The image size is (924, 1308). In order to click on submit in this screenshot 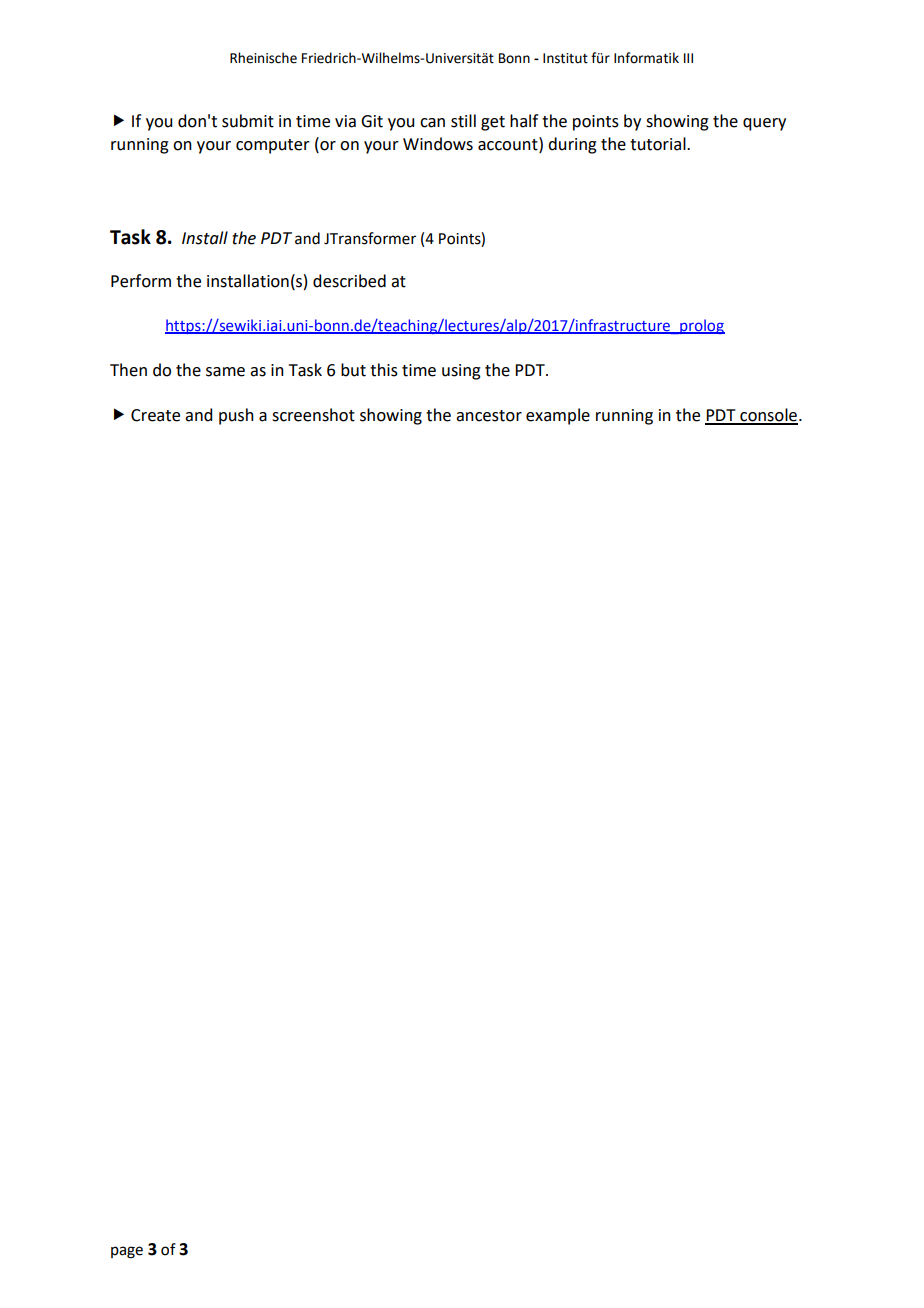, I will do `click(248, 121)`.
